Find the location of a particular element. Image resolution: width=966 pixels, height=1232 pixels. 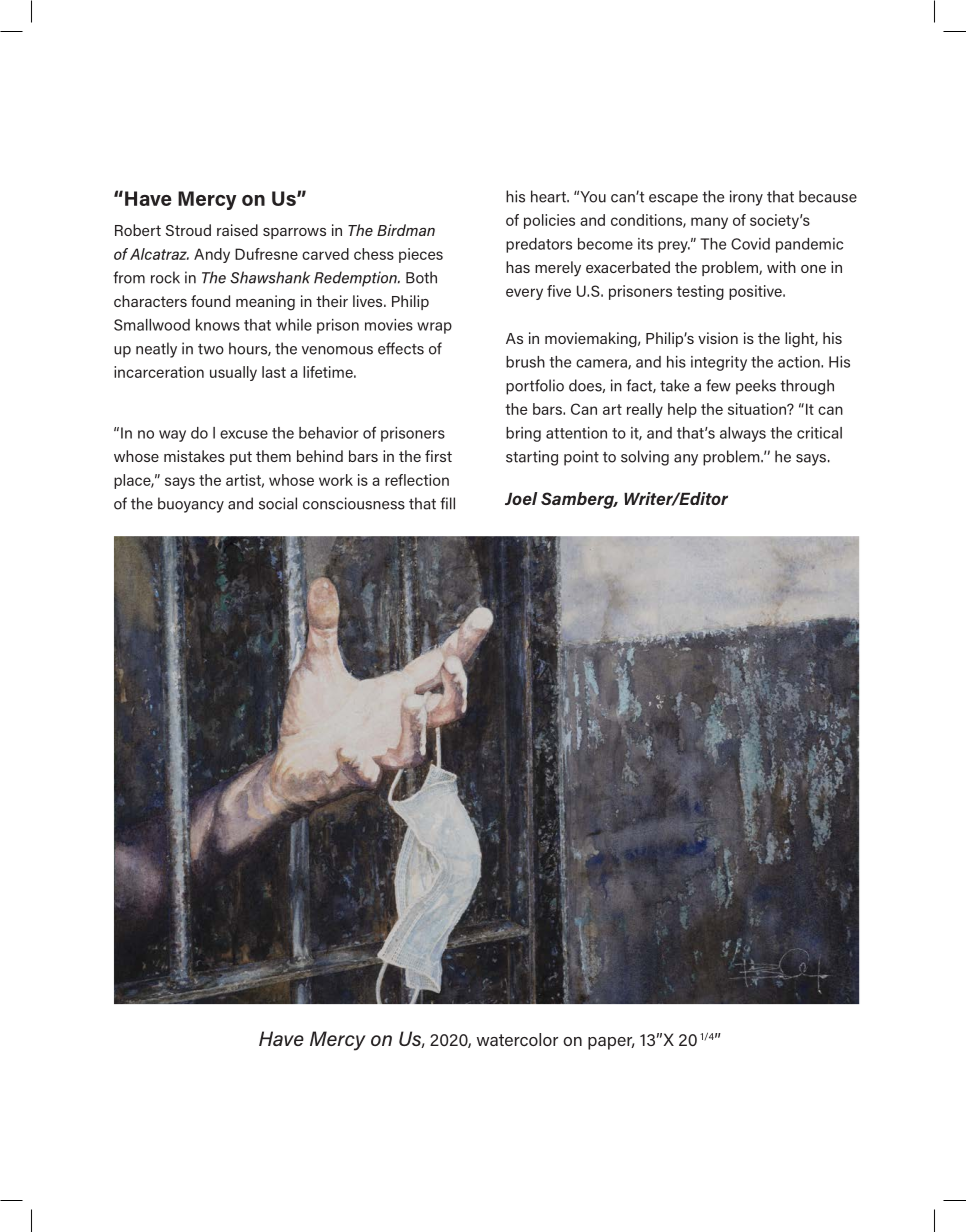

consciousness is located at coordinates (354, 503).
